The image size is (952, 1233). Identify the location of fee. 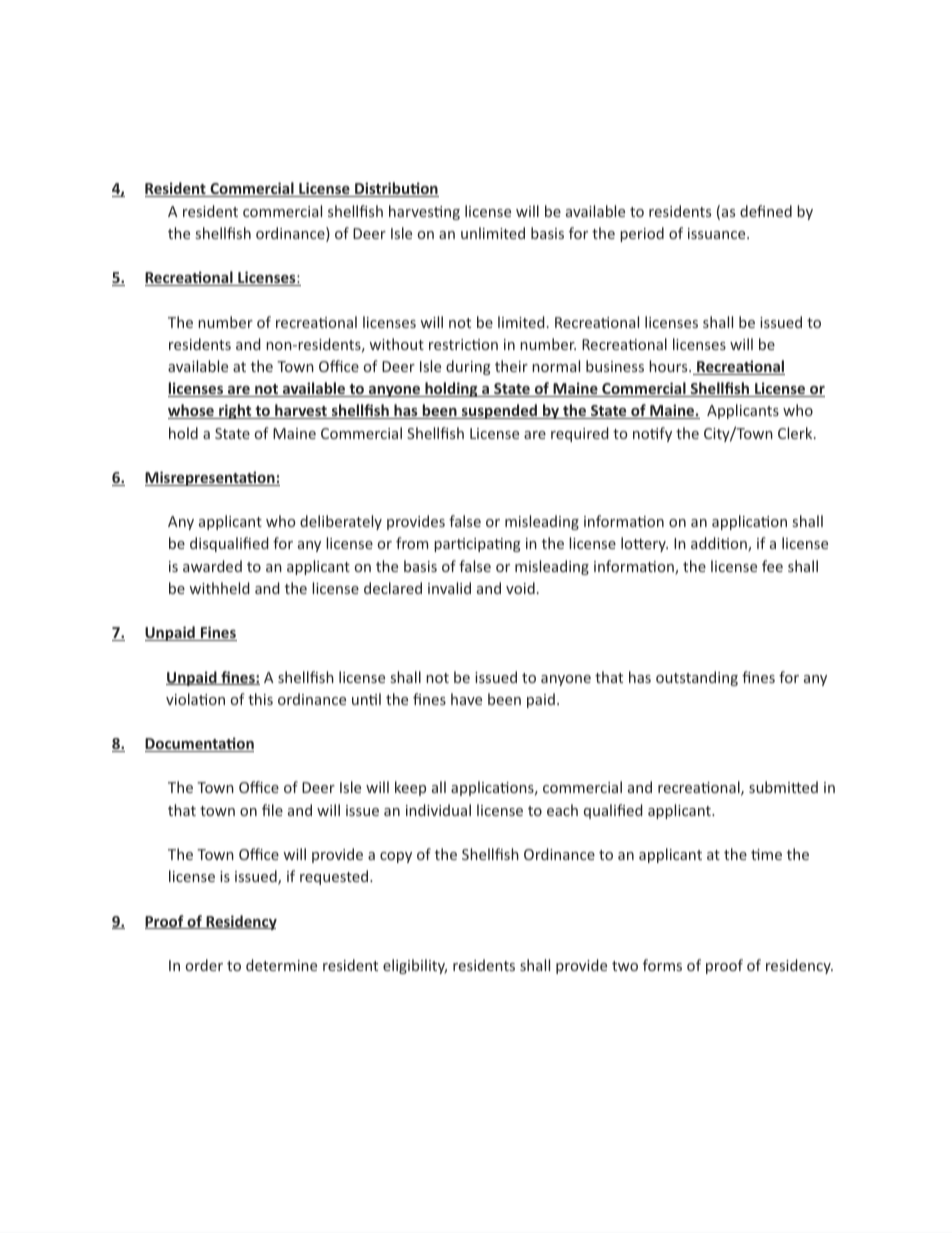
(772, 566).
